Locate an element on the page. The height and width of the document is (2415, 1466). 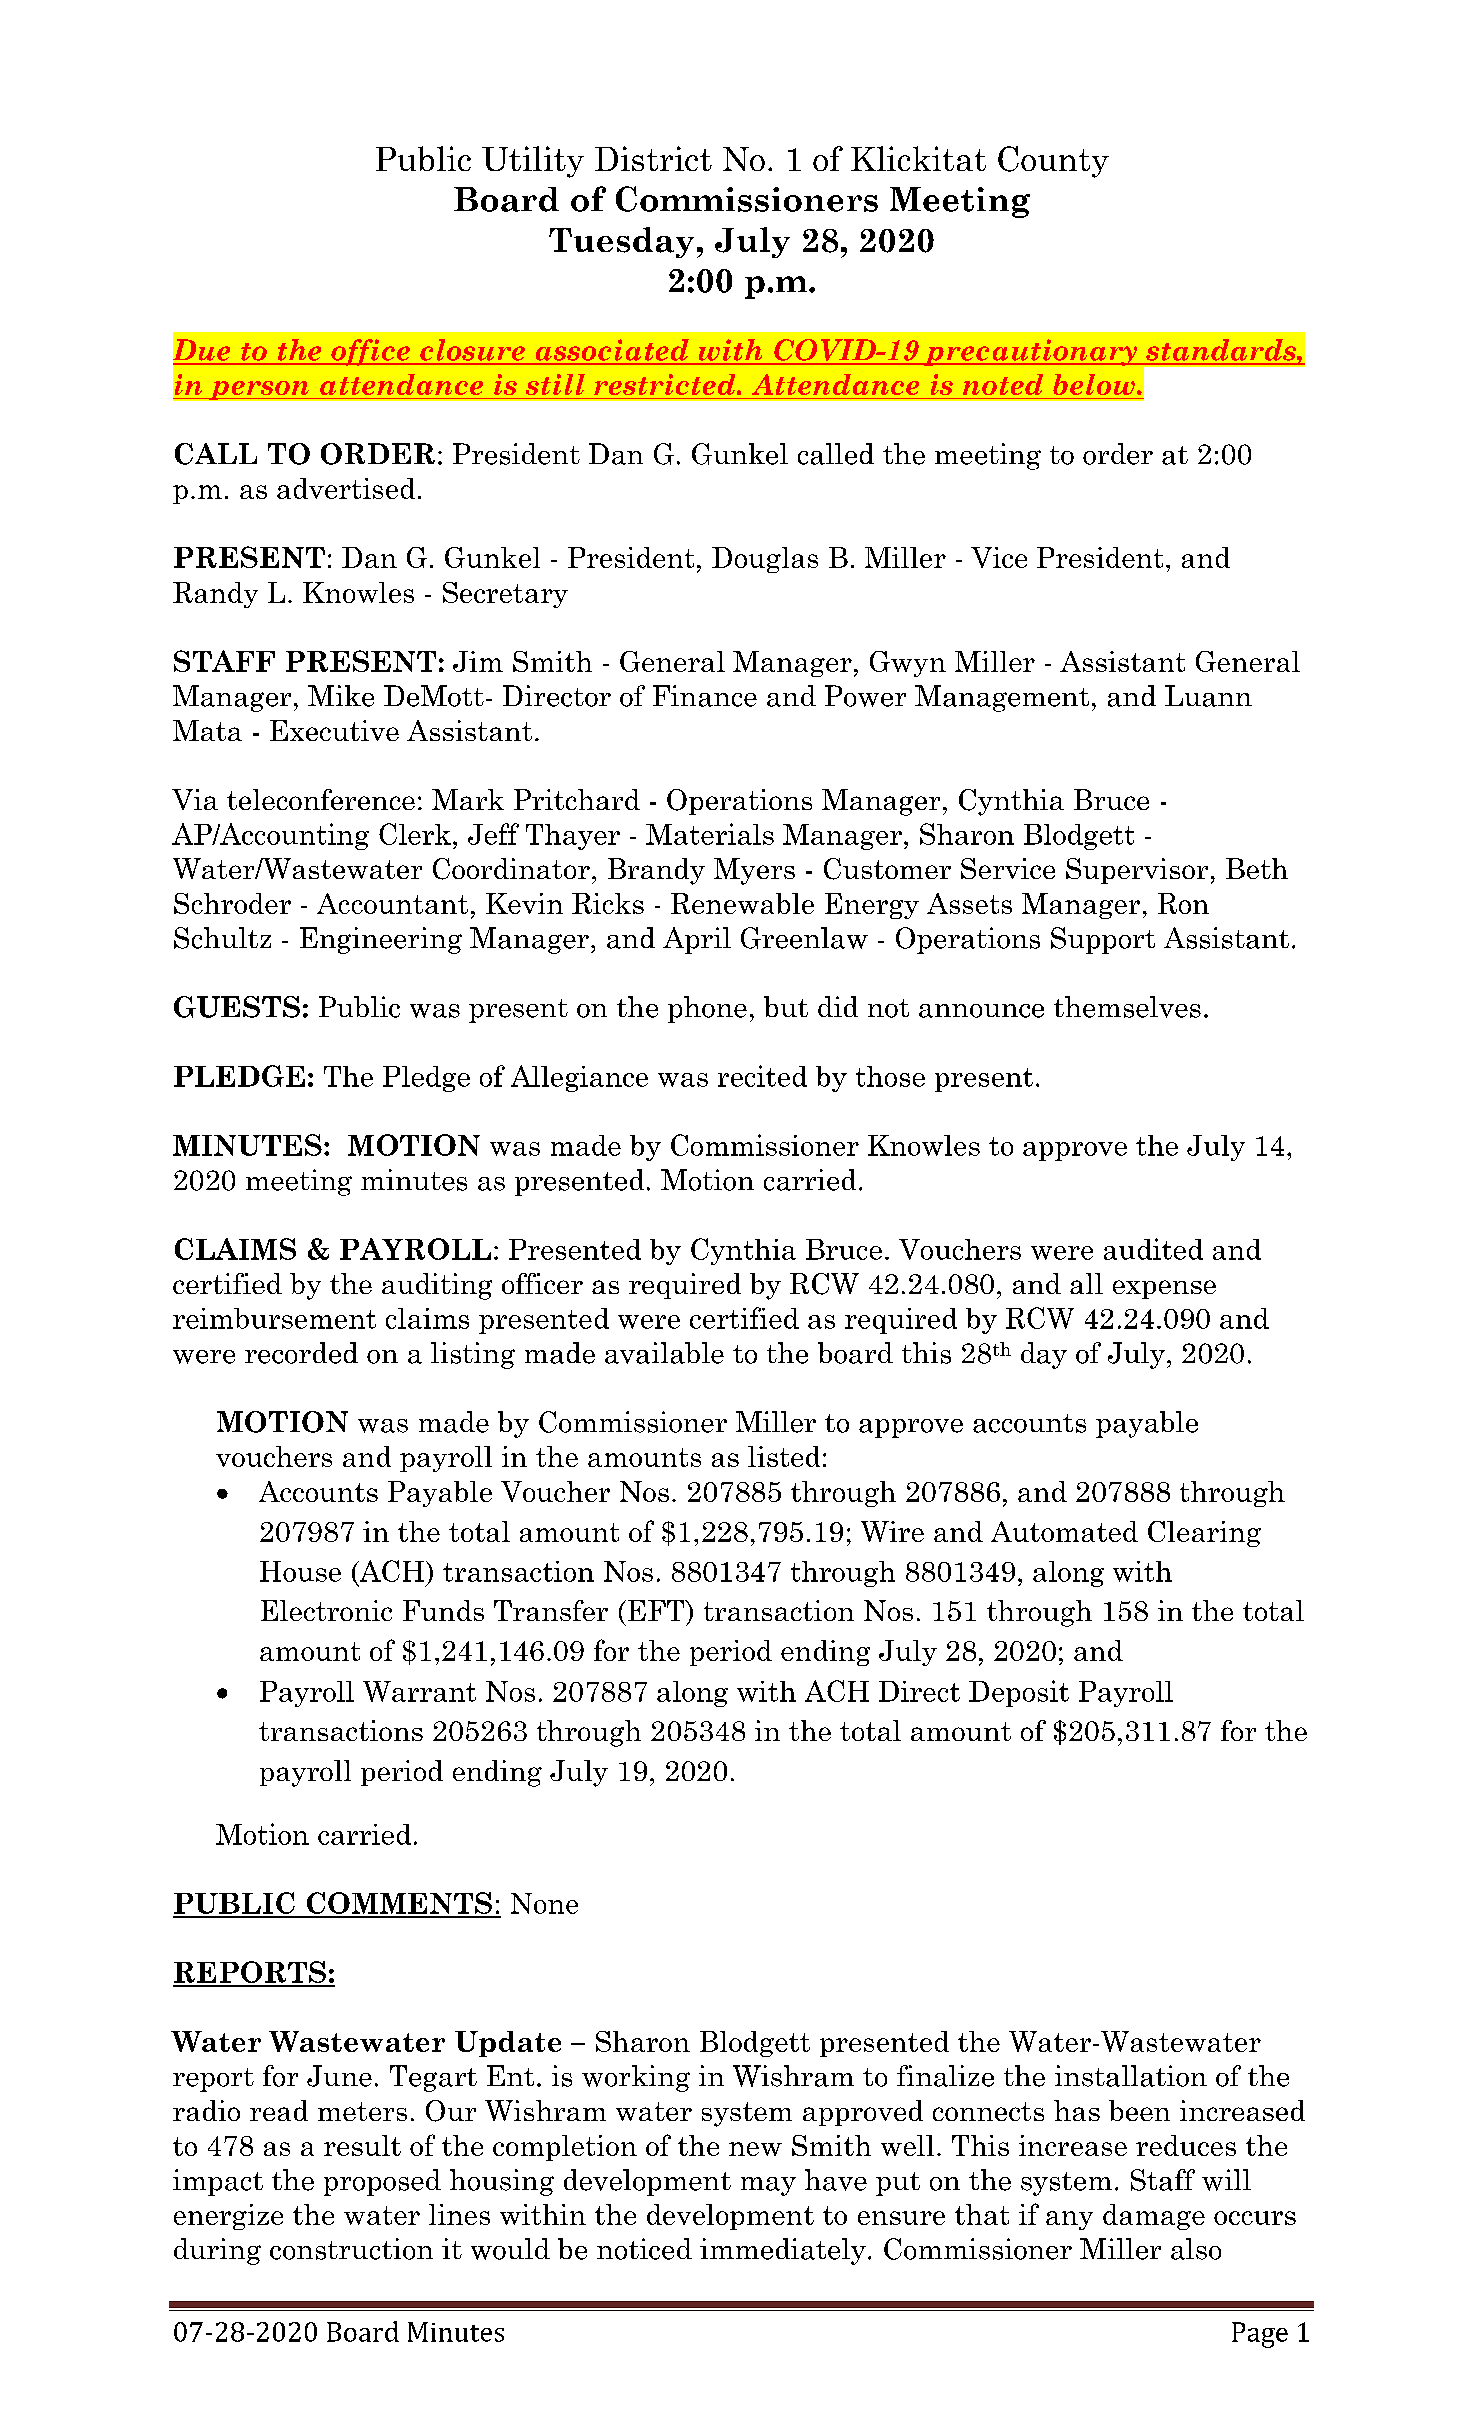
immediately is located at coordinates (783, 2251).
